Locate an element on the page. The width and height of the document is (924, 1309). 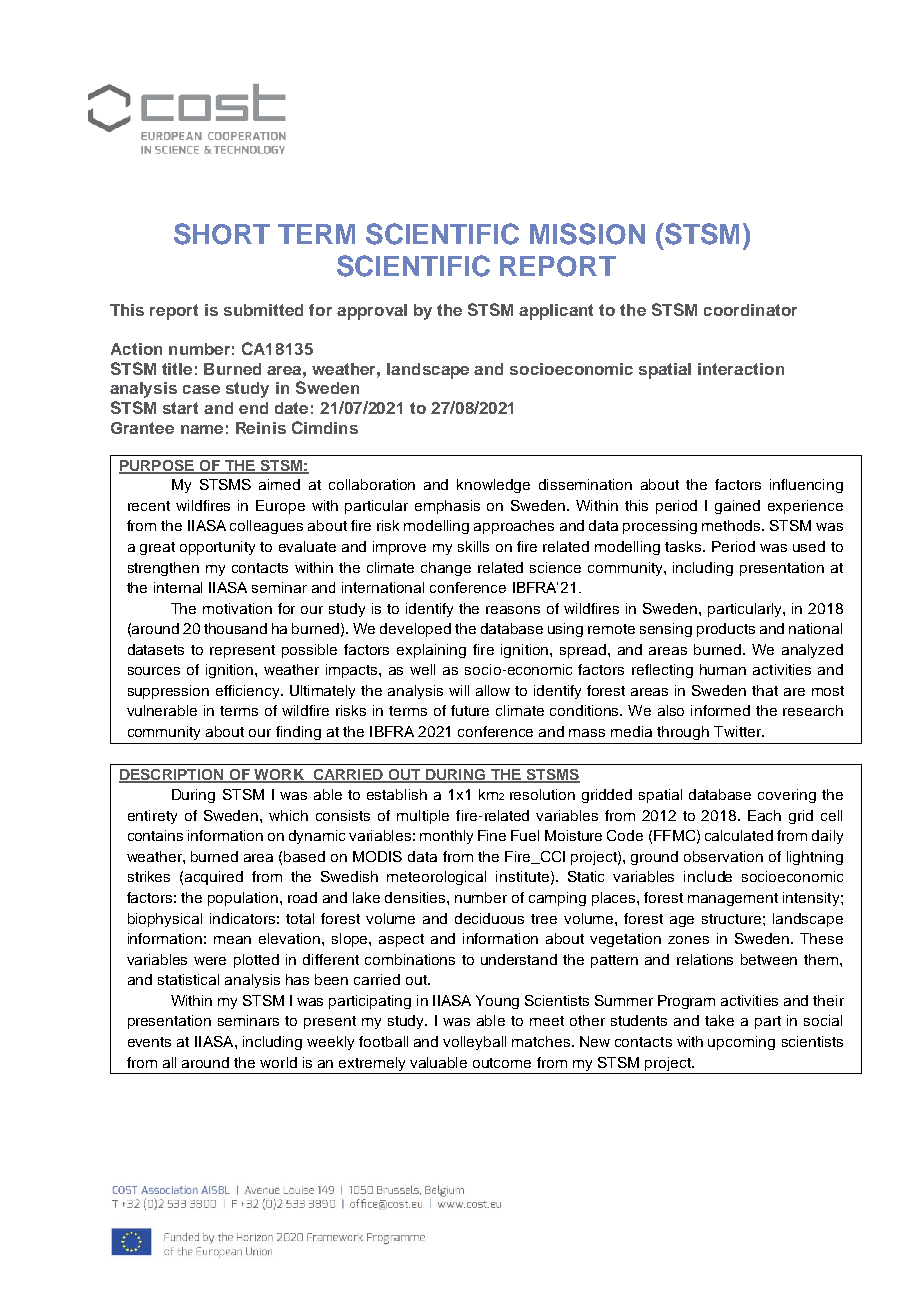
calculated is located at coordinates (739, 835).
